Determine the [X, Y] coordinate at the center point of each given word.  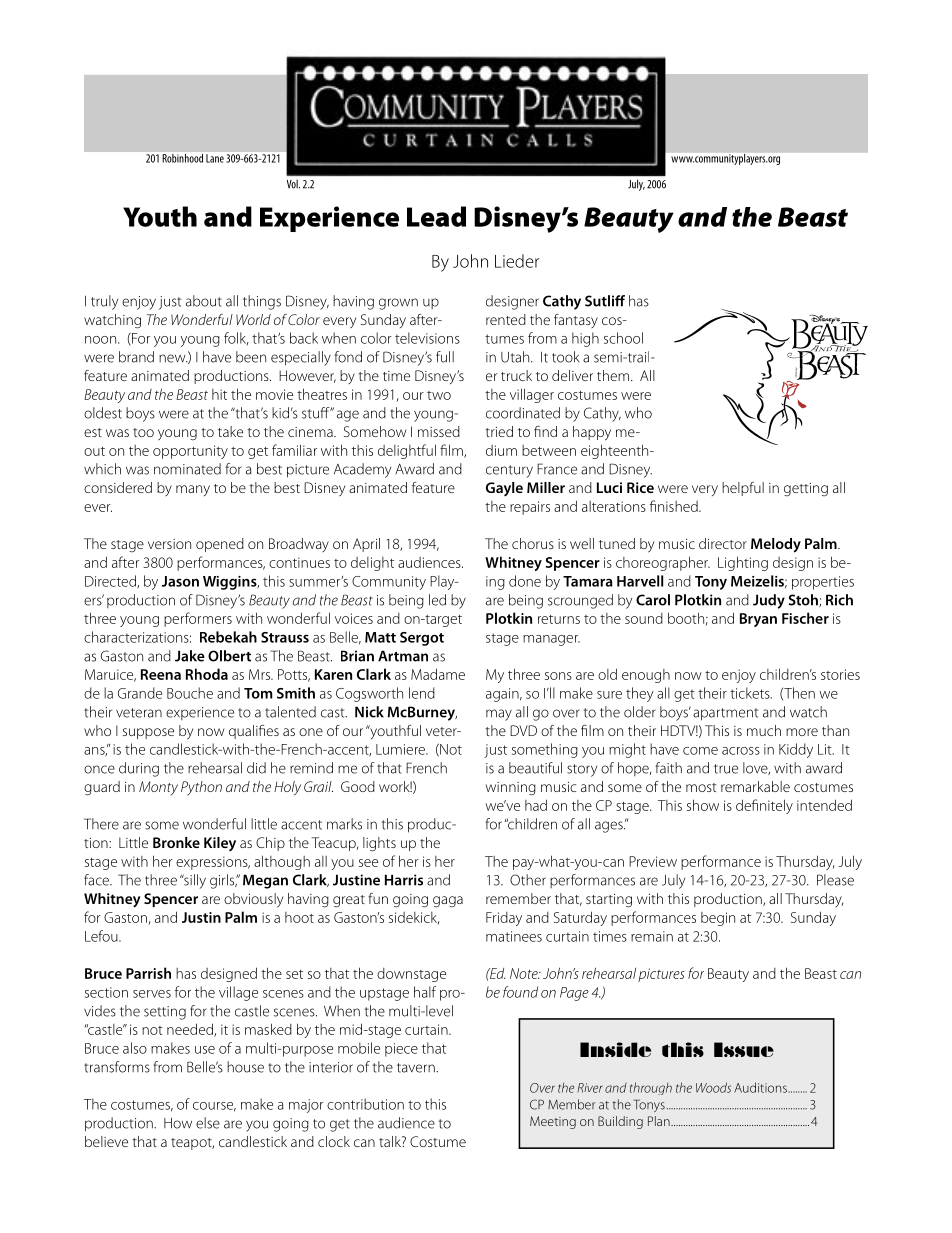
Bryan [758, 620]
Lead [436, 216]
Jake [190, 656]
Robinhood [183, 158]
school [623, 338]
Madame [438, 674]
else [208, 1123]
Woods [713, 1087]
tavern [417, 1068]
